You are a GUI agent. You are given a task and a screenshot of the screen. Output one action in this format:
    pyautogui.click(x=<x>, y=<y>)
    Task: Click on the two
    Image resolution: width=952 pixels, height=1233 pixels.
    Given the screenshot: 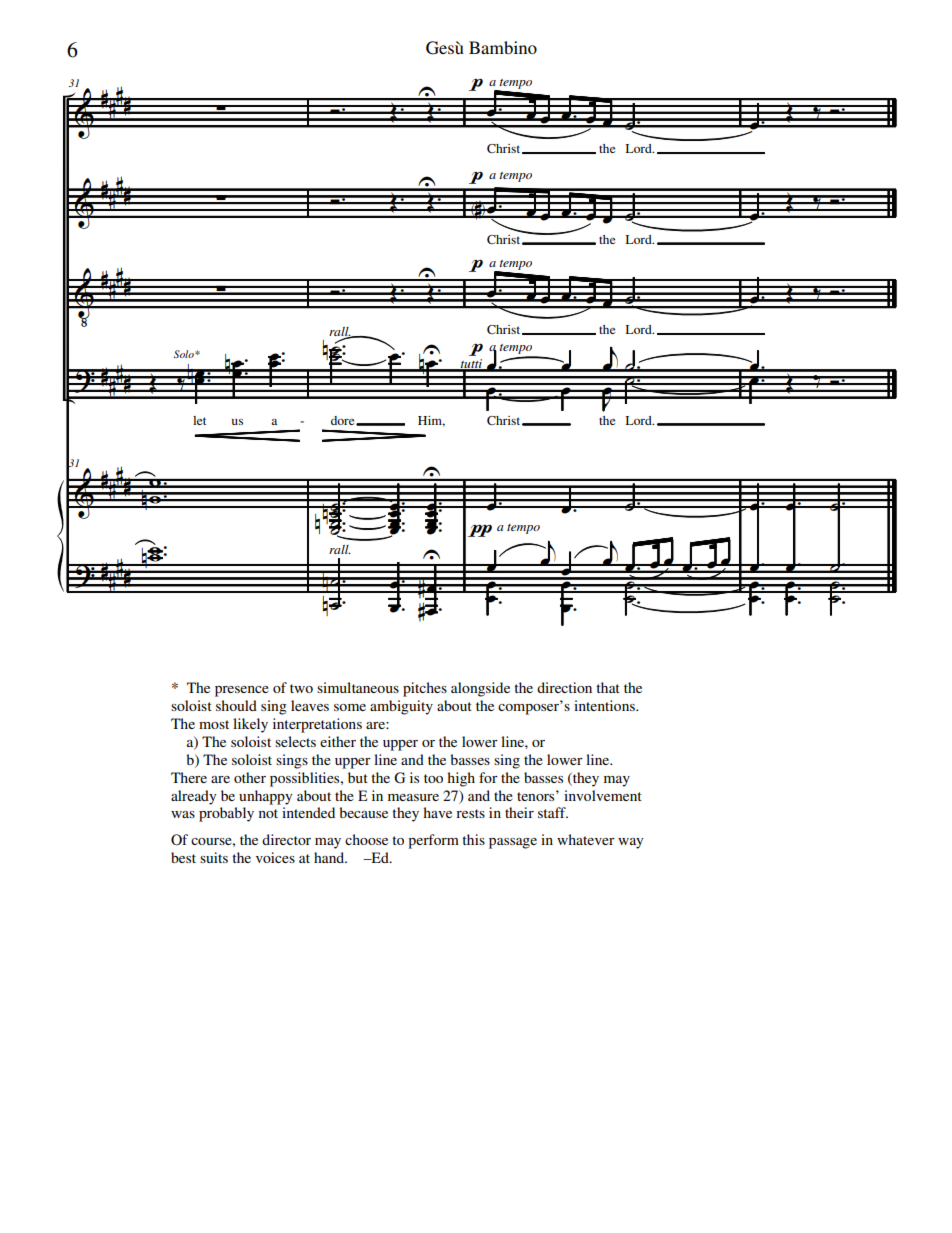 What is the action you would take?
    pyautogui.click(x=301, y=688)
